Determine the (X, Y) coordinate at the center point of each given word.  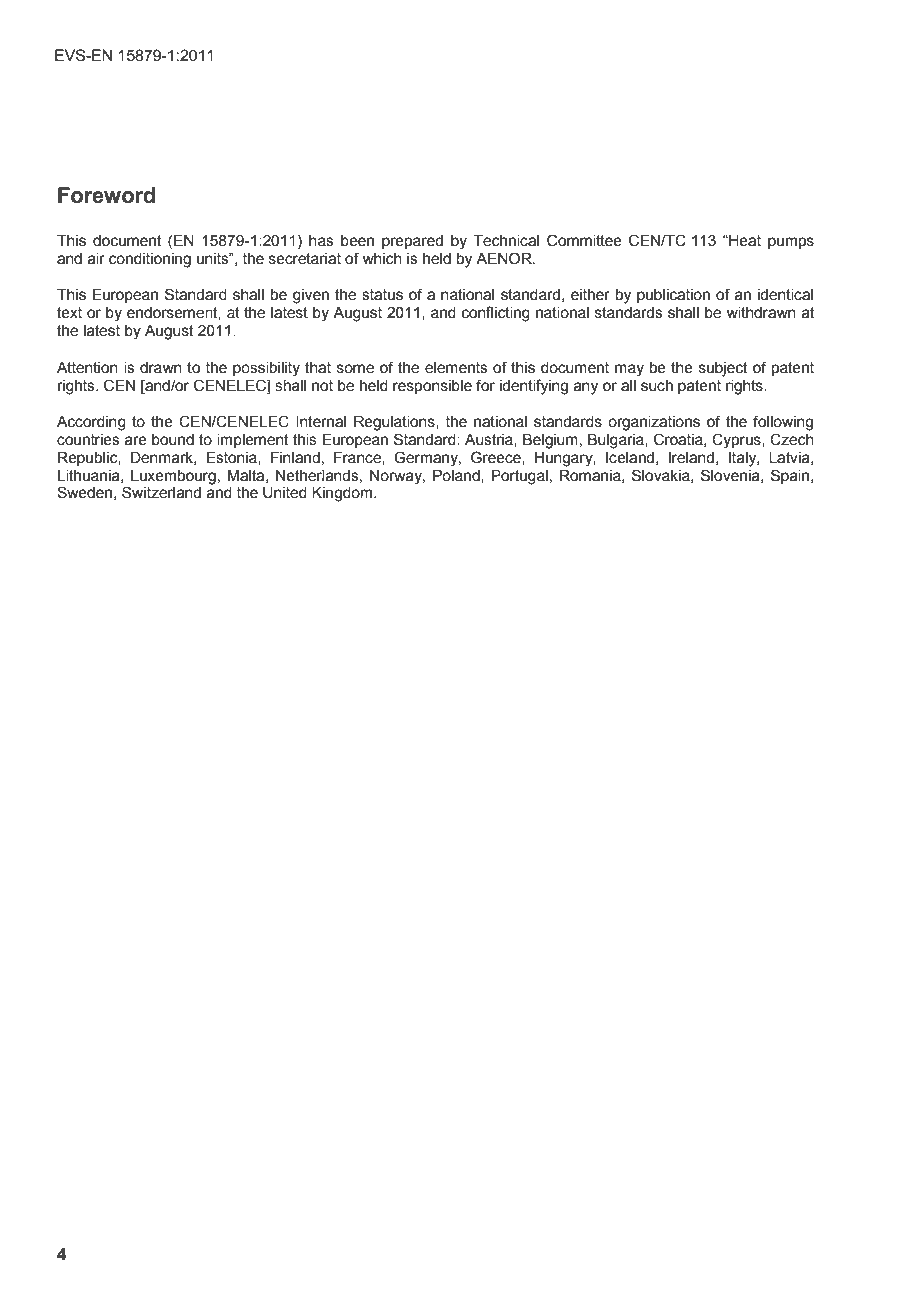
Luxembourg (173, 477)
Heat (744, 241)
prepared (412, 242)
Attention (87, 368)
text (69, 313)
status (382, 295)
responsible (432, 387)
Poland (457, 476)
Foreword (106, 195)
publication (673, 296)
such (657, 386)
